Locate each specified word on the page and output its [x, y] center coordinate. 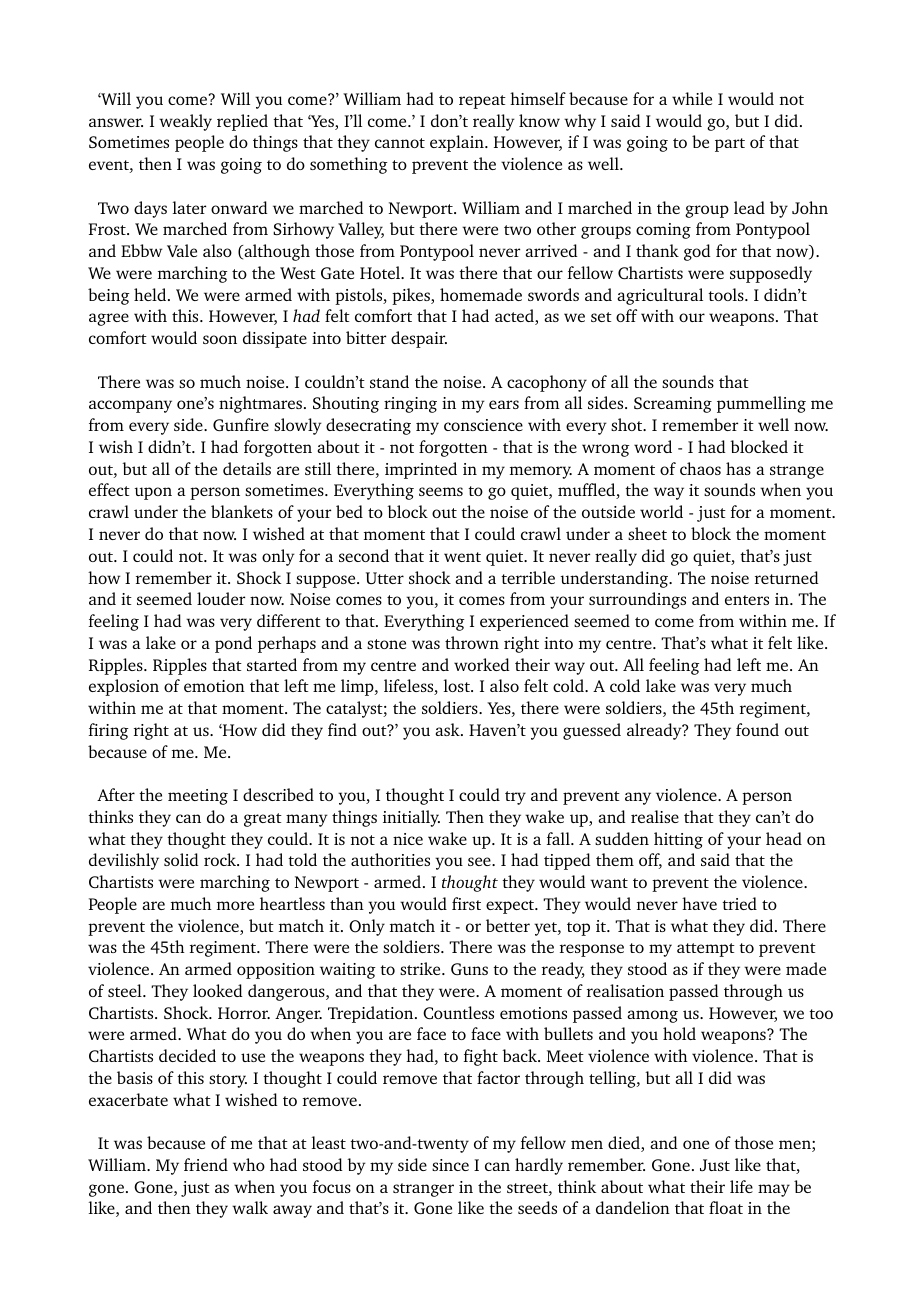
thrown [472, 642]
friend [206, 1164]
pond [233, 644]
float [726, 1207]
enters [747, 600]
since [450, 1165]
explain [458, 143]
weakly [185, 122]
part [730, 145]
